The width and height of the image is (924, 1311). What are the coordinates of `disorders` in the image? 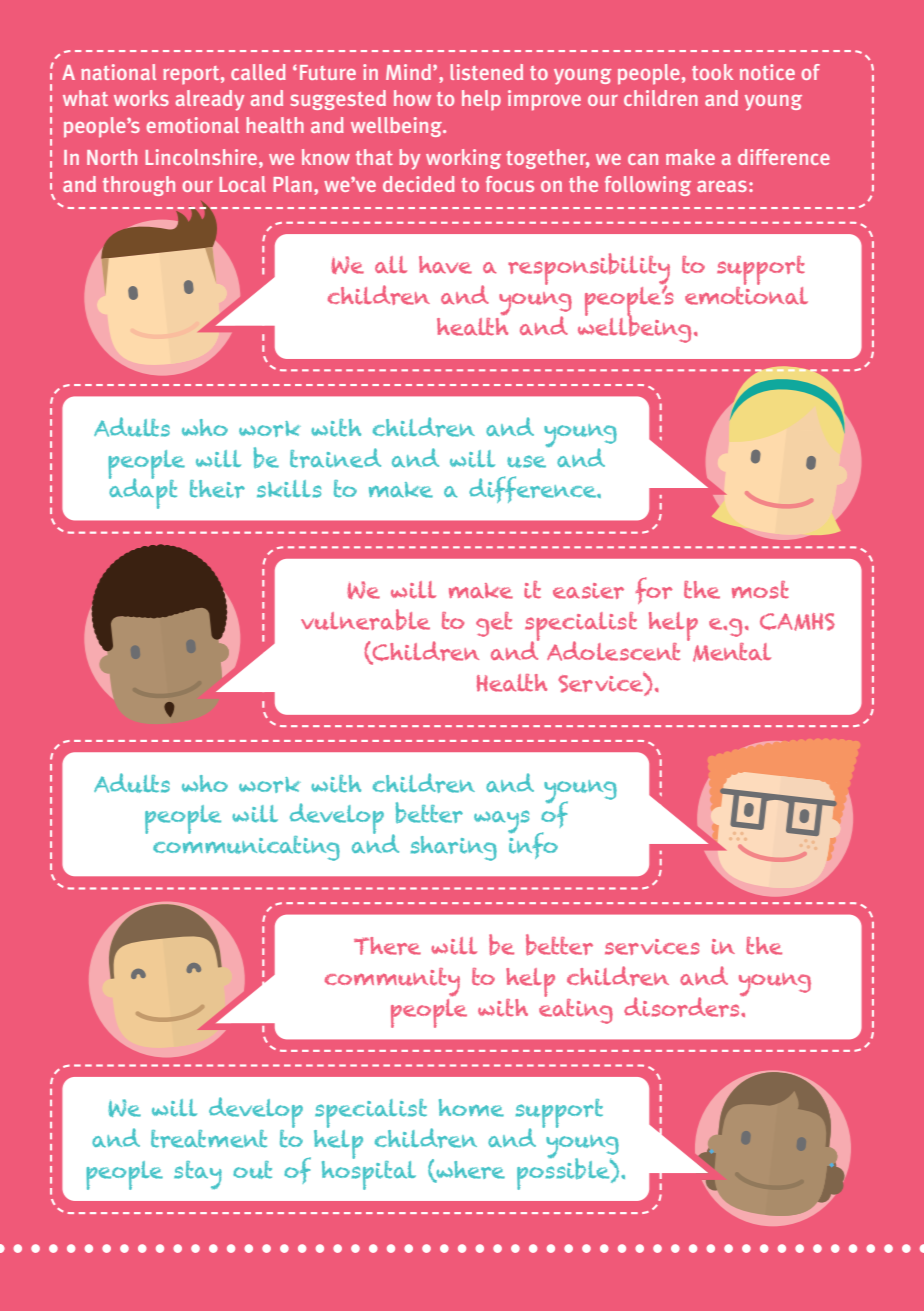 It's located at (683, 1005).
